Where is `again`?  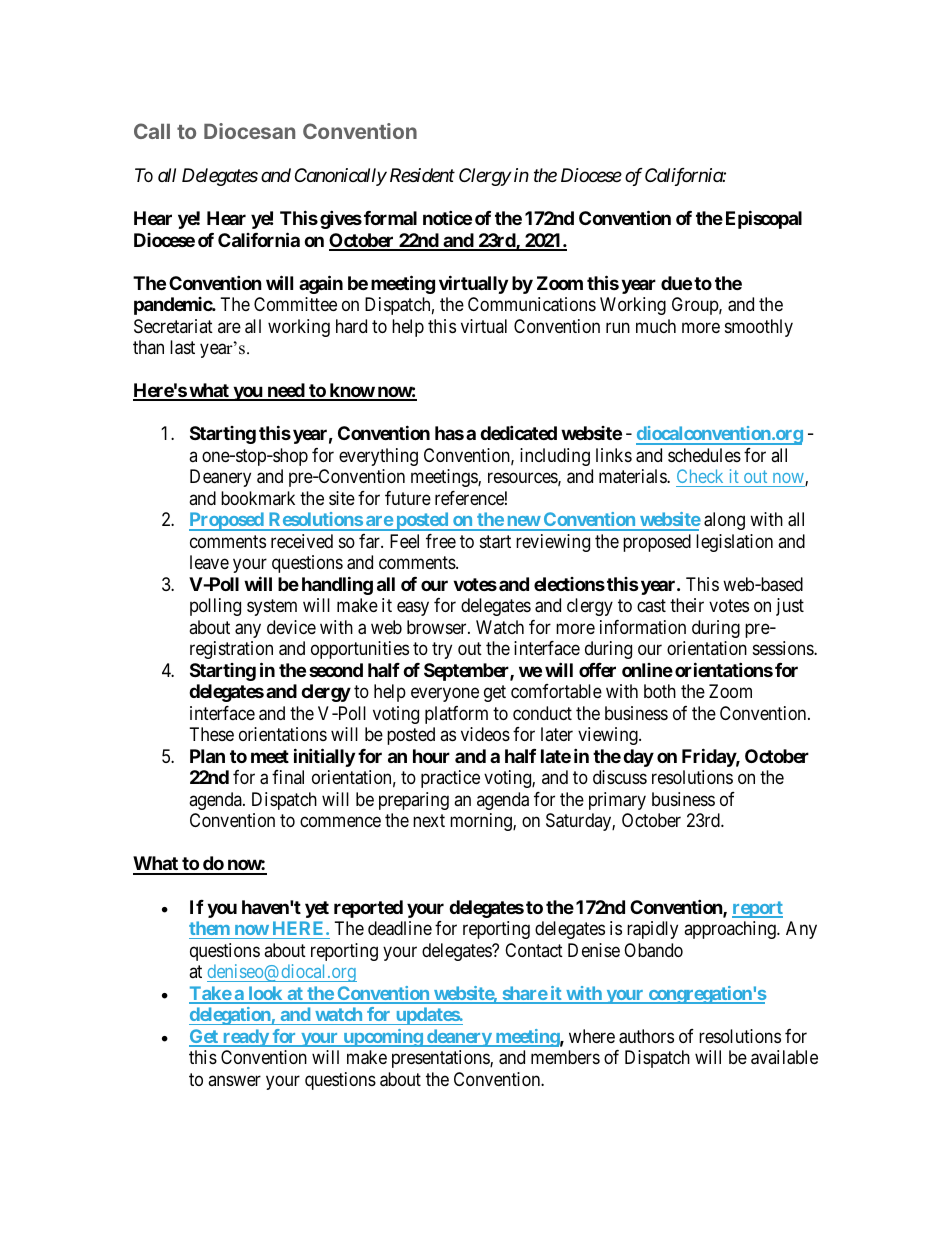 again is located at coordinates (321, 284).
